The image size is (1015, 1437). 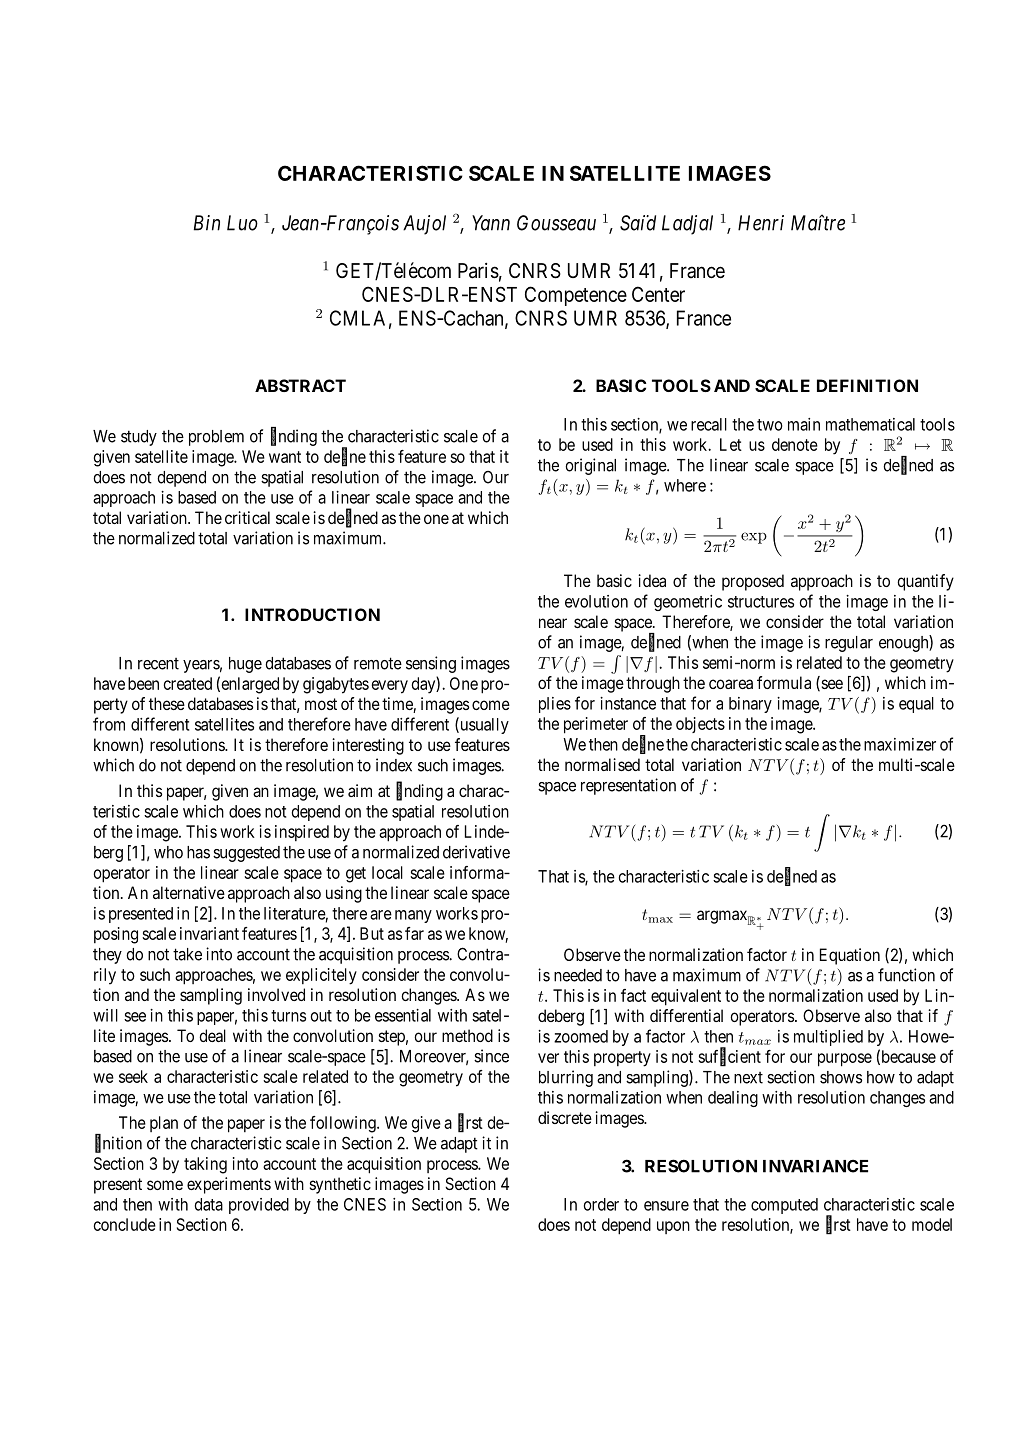 What do you see at coordinates (761, 223) in the screenshot?
I see `Henri` at bounding box center [761, 223].
